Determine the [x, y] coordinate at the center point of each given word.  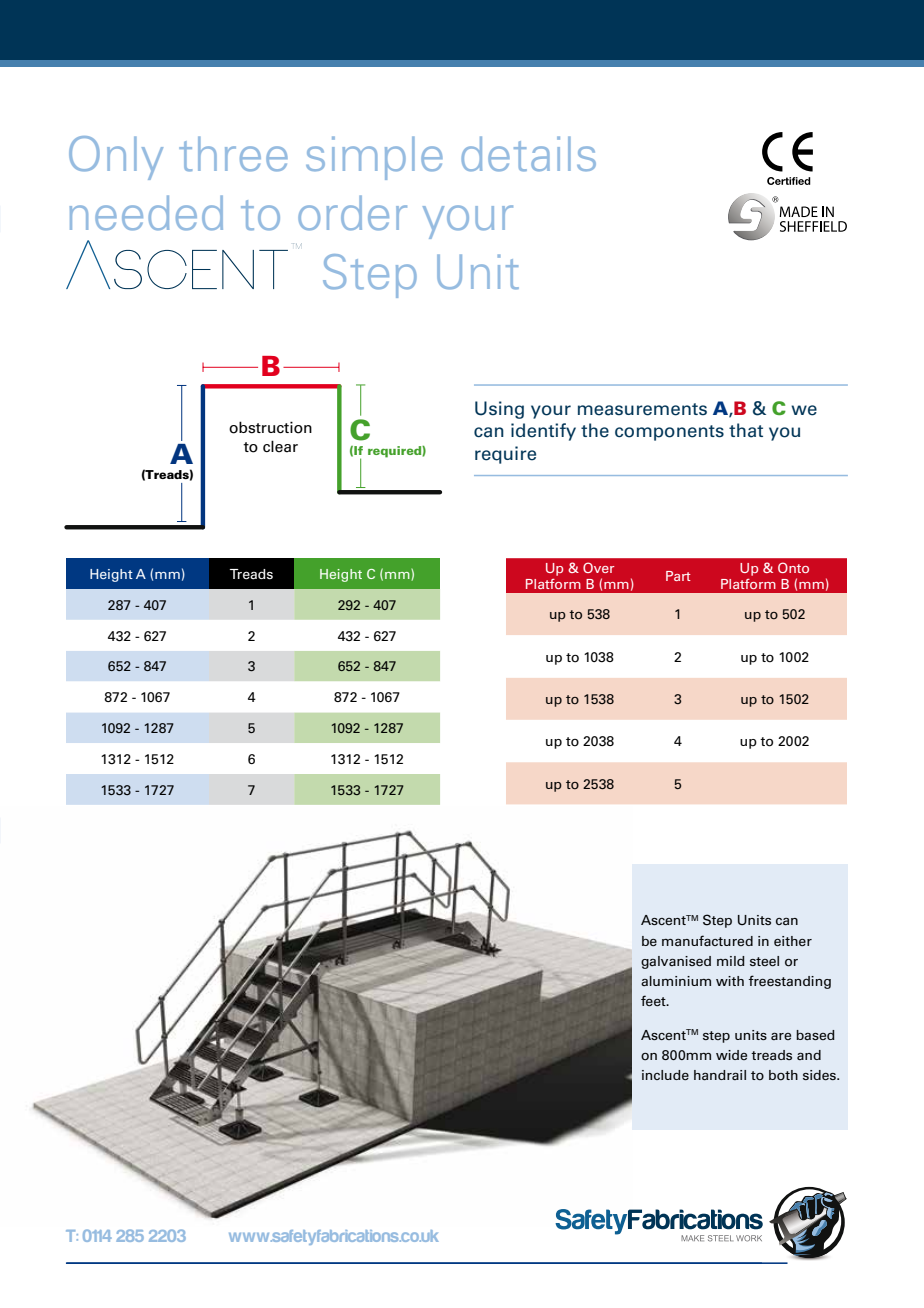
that [746, 430]
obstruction [270, 427]
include [665, 1075]
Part [678, 576]
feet [654, 1000]
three [233, 154]
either [793, 941]
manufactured [707, 940]
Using [499, 410]
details [528, 154]
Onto [793, 567]
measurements [642, 409]
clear [280, 446]
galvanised [676, 962]
